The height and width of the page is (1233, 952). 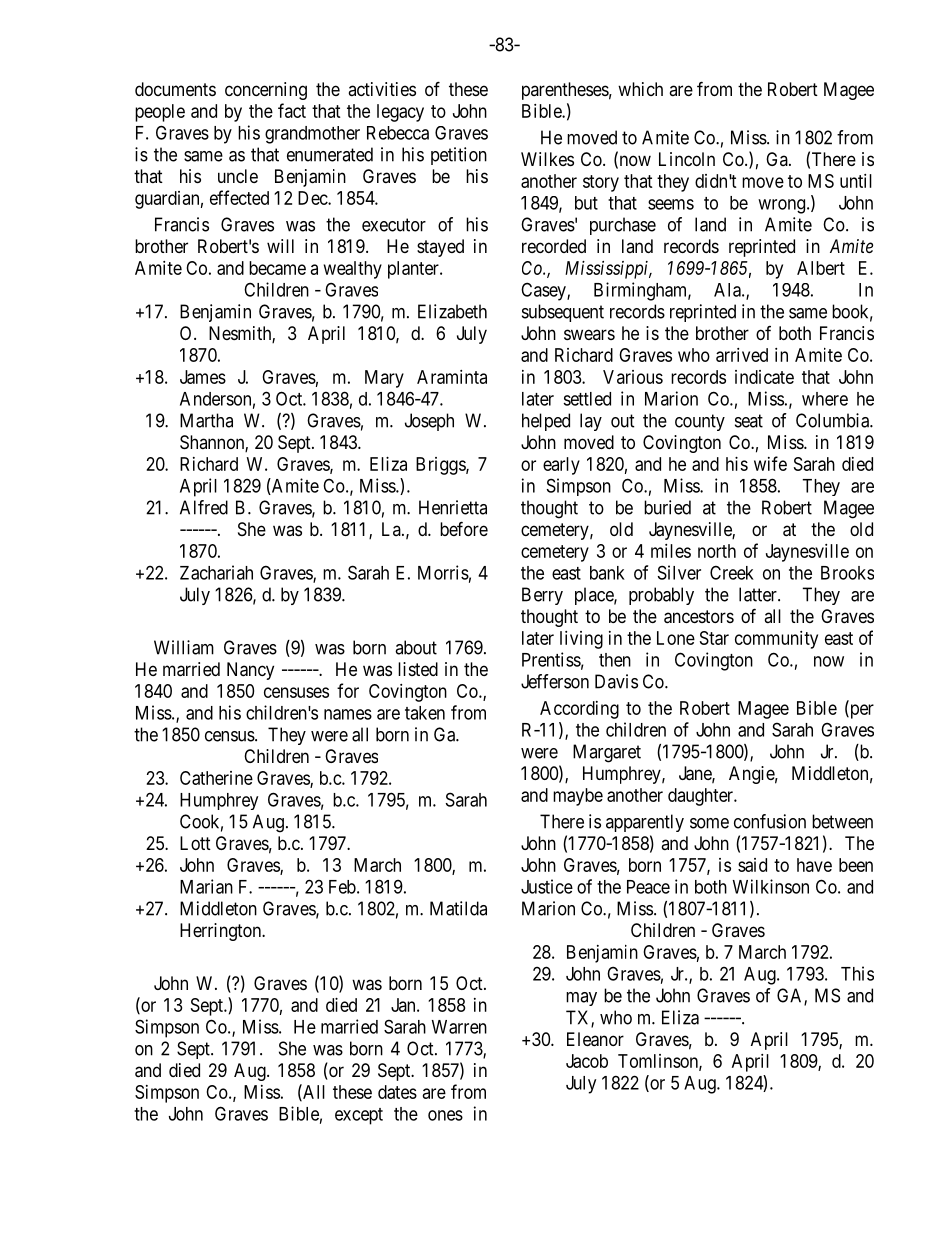 I want to click on ones, so click(x=445, y=1115).
